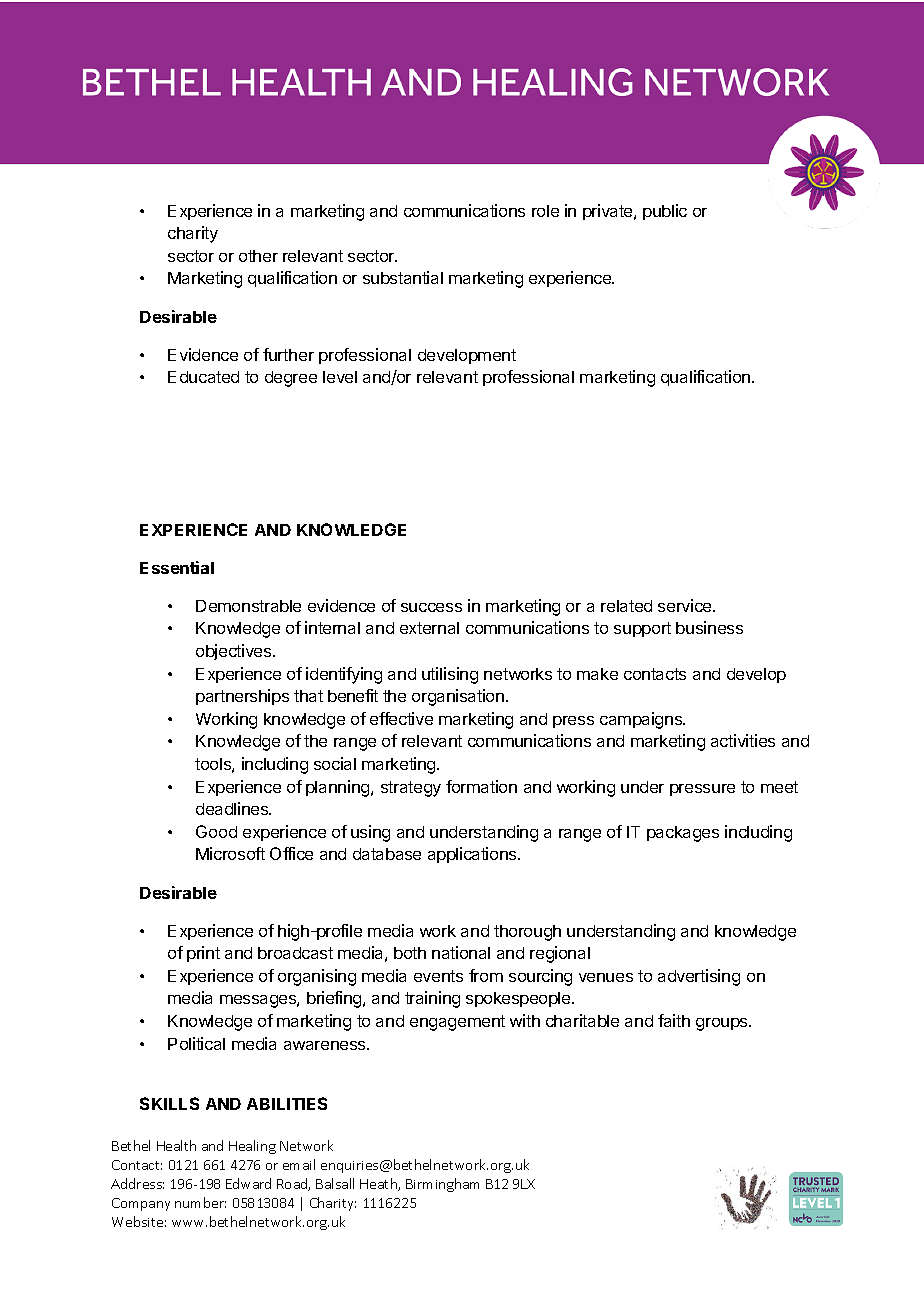 This page has height=1307, width=924. I want to click on substantial, so click(403, 277).
